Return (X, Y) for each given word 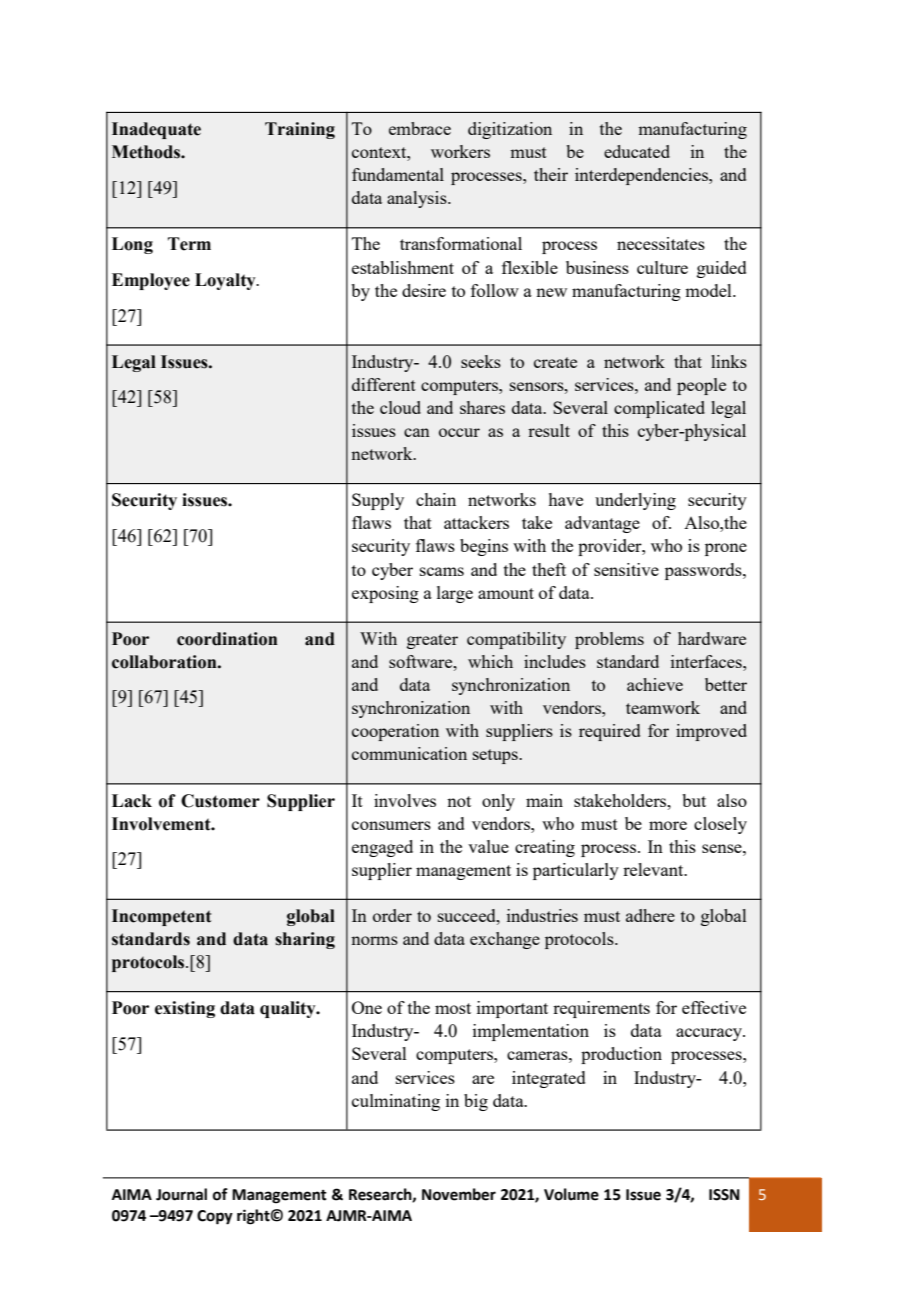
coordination (227, 639)
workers (460, 151)
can (417, 432)
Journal (181, 1194)
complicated (659, 409)
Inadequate (156, 130)
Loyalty (226, 281)
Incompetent (161, 917)
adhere (650, 915)
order (392, 915)
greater (432, 641)
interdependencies (642, 176)
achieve (655, 684)
